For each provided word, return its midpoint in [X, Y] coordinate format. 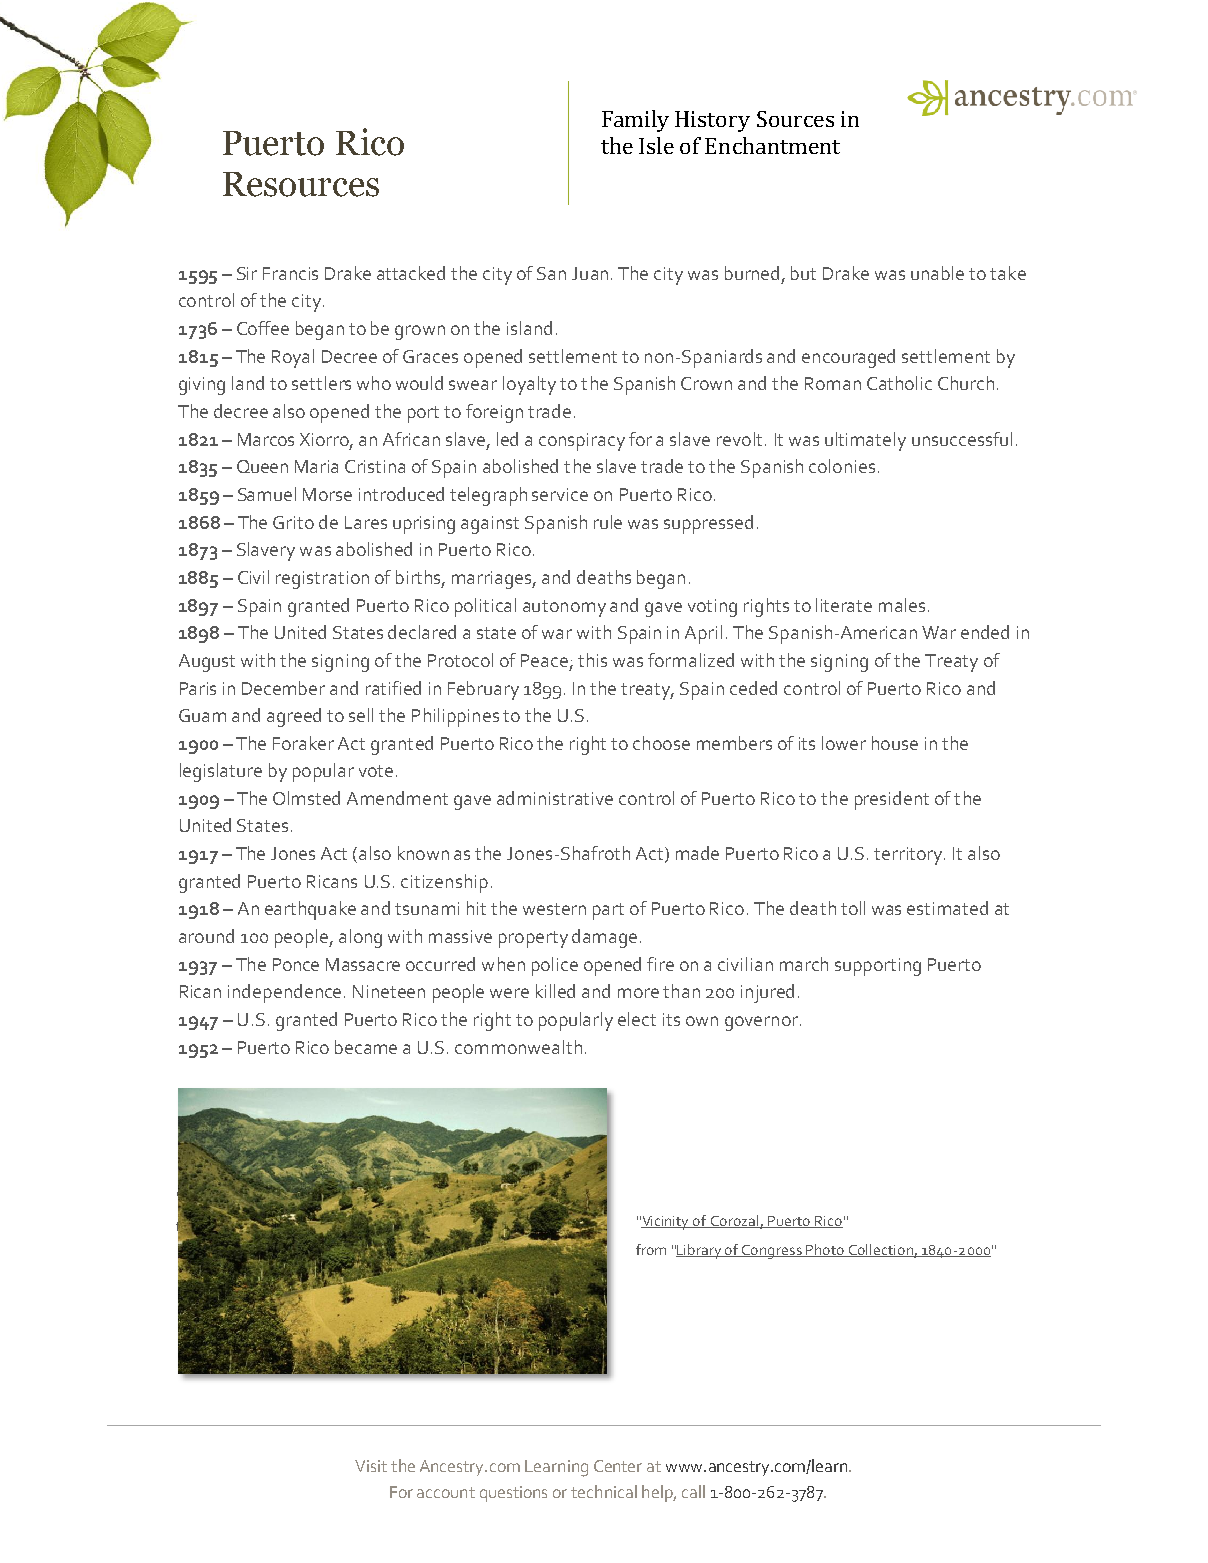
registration [322, 580]
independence [284, 993]
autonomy [564, 608]
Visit [371, 1466]
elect [637, 1019]
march [804, 964]
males [902, 605]
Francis [290, 273]
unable [937, 273]
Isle [656, 145]
